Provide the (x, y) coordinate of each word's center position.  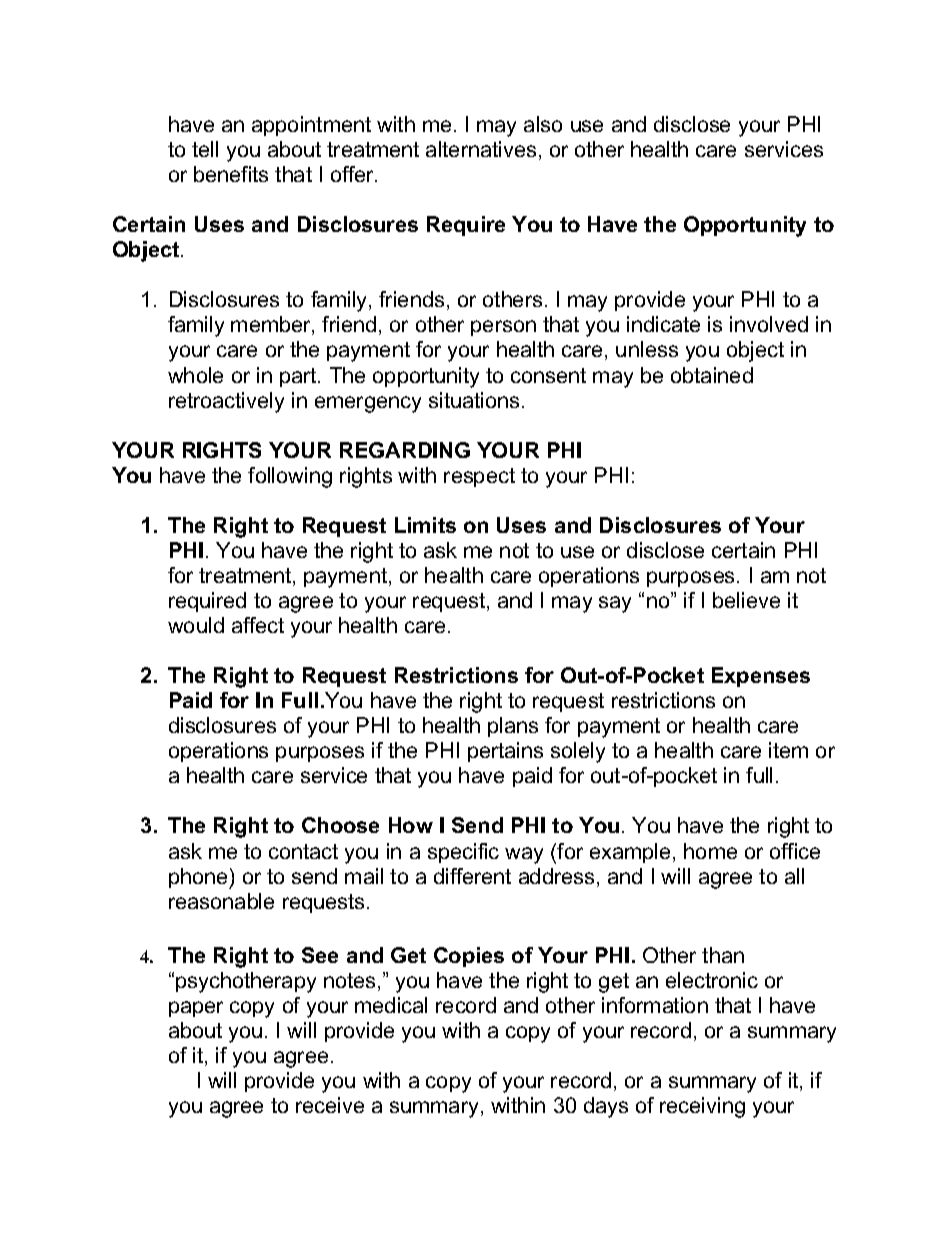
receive (330, 1105)
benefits (231, 174)
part (299, 377)
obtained (712, 375)
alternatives (481, 149)
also (543, 124)
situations (474, 400)
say (615, 604)
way (524, 855)
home (710, 851)
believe (746, 600)
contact (303, 851)
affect (258, 625)
